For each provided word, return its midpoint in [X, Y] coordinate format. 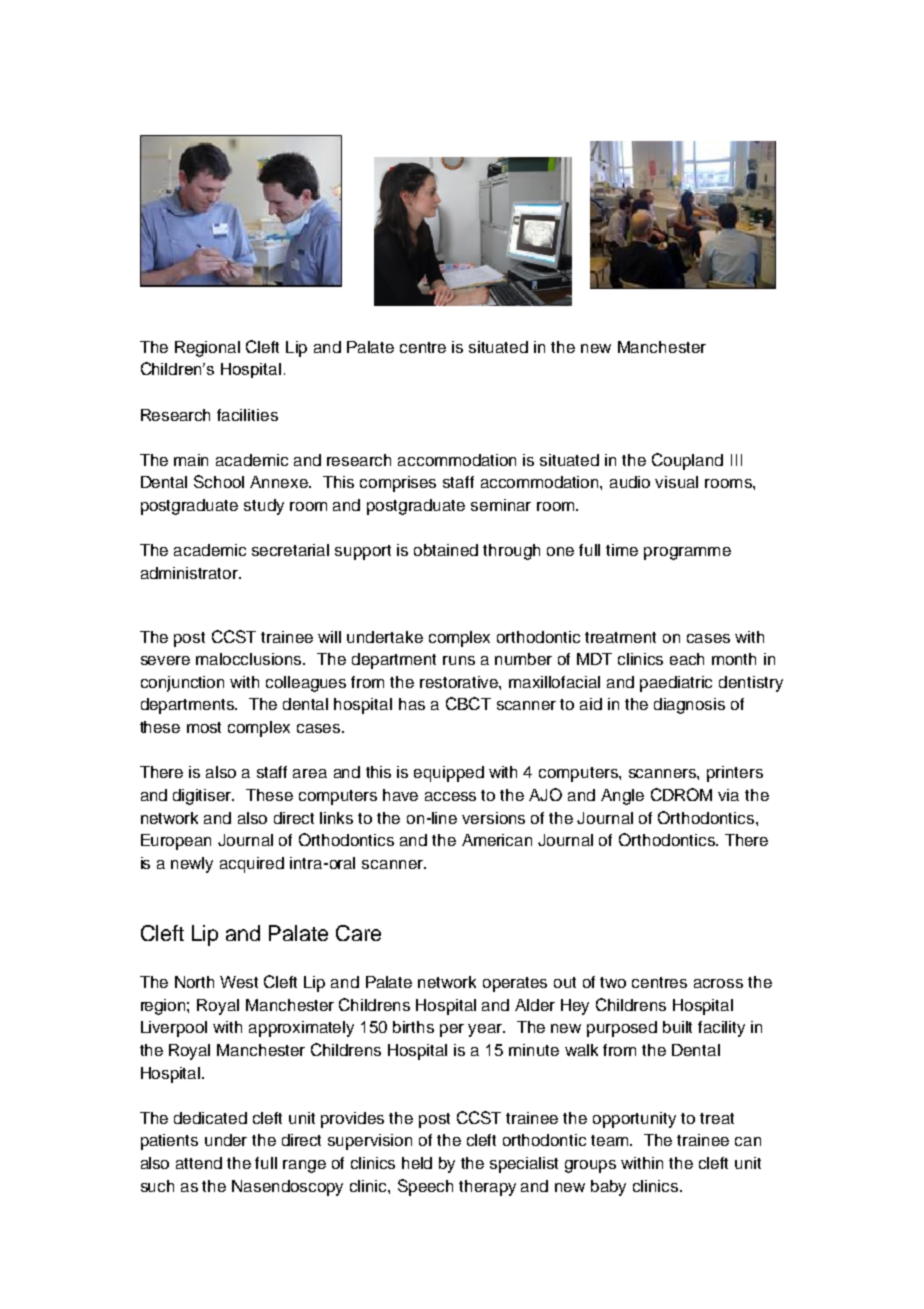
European [176, 842]
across [718, 983]
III [736, 460]
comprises [398, 484]
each [687, 659]
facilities [247, 415]
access [450, 796]
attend [199, 1163]
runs [459, 660]
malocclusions [250, 659]
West [239, 982]
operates [515, 984]
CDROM [681, 794]
